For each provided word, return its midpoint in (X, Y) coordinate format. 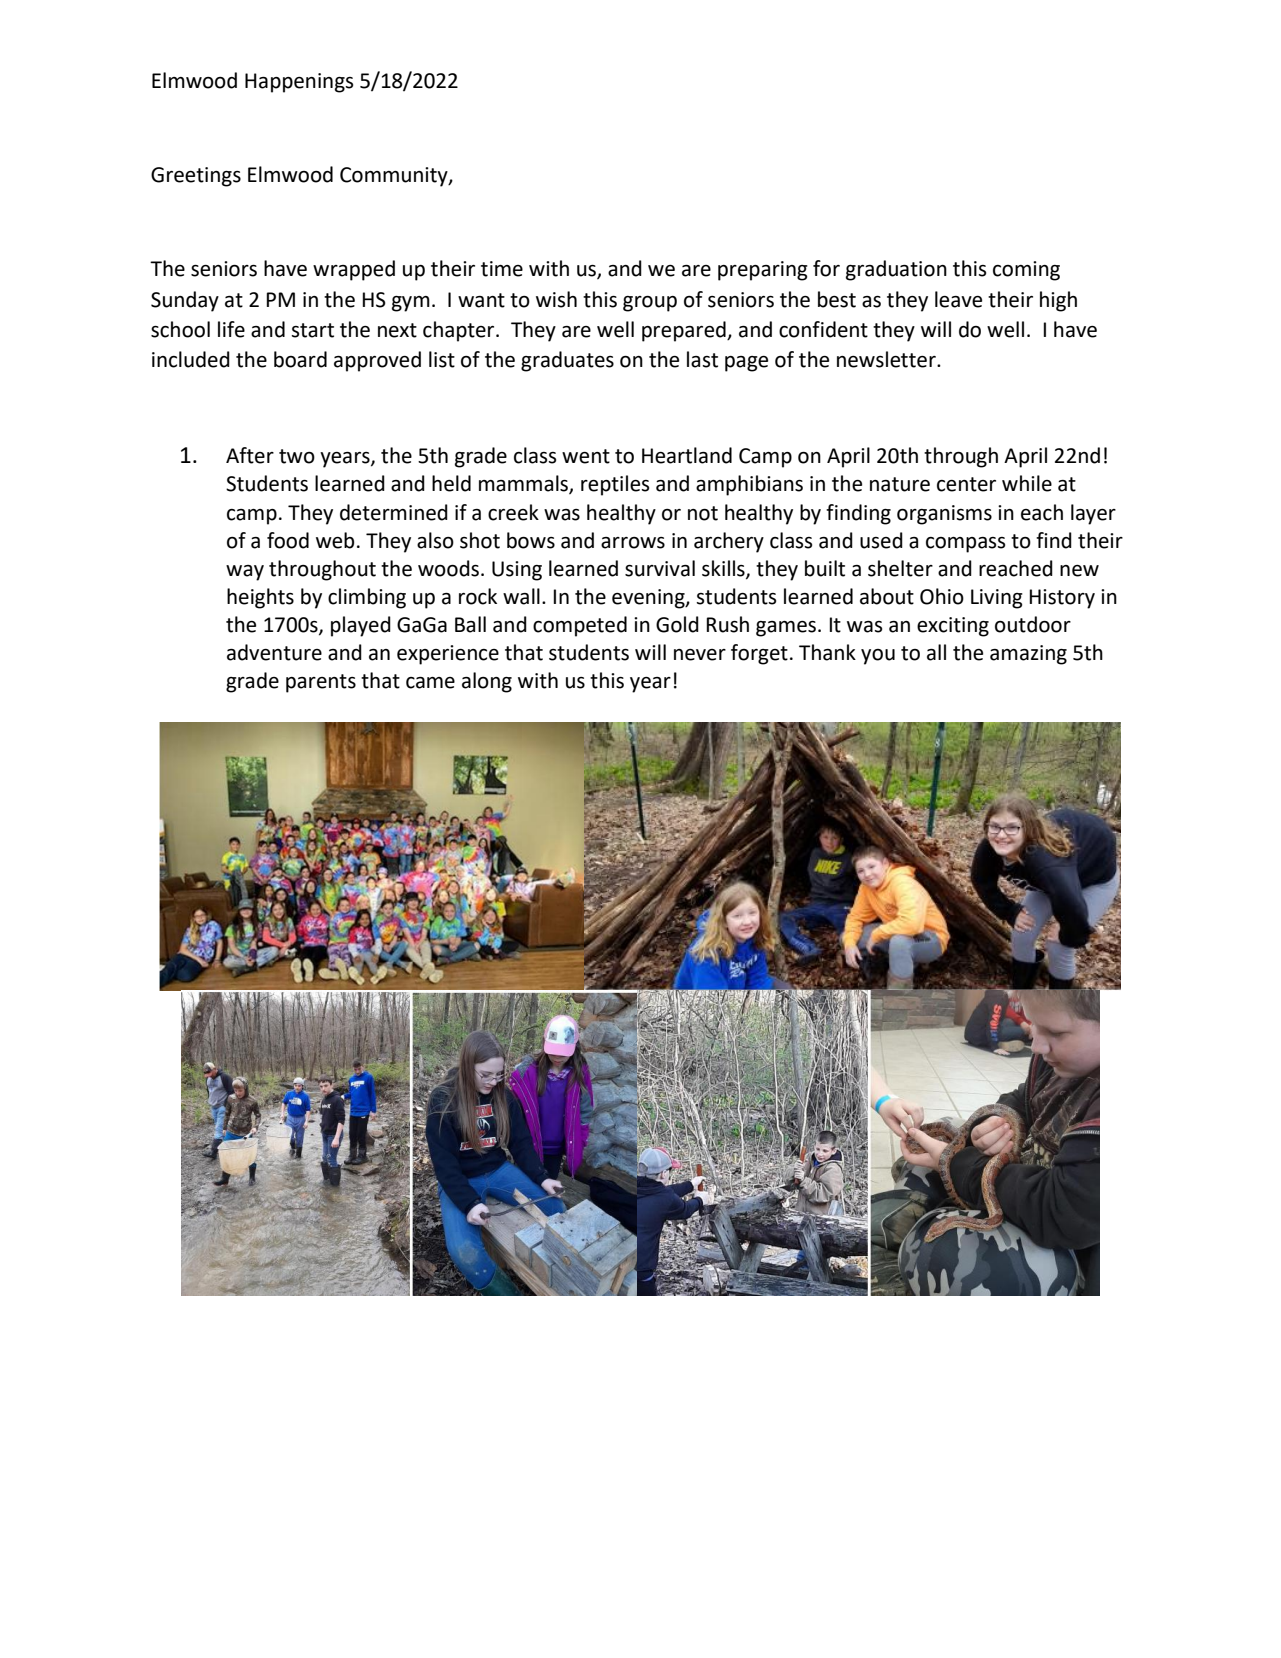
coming (1026, 271)
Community (395, 177)
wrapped (354, 270)
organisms (944, 515)
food (288, 540)
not (703, 513)
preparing (763, 271)
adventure (274, 652)
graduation (896, 270)
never (700, 655)
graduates (567, 361)
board (300, 359)
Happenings (299, 83)
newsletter (887, 359)
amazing (1028, 655)
